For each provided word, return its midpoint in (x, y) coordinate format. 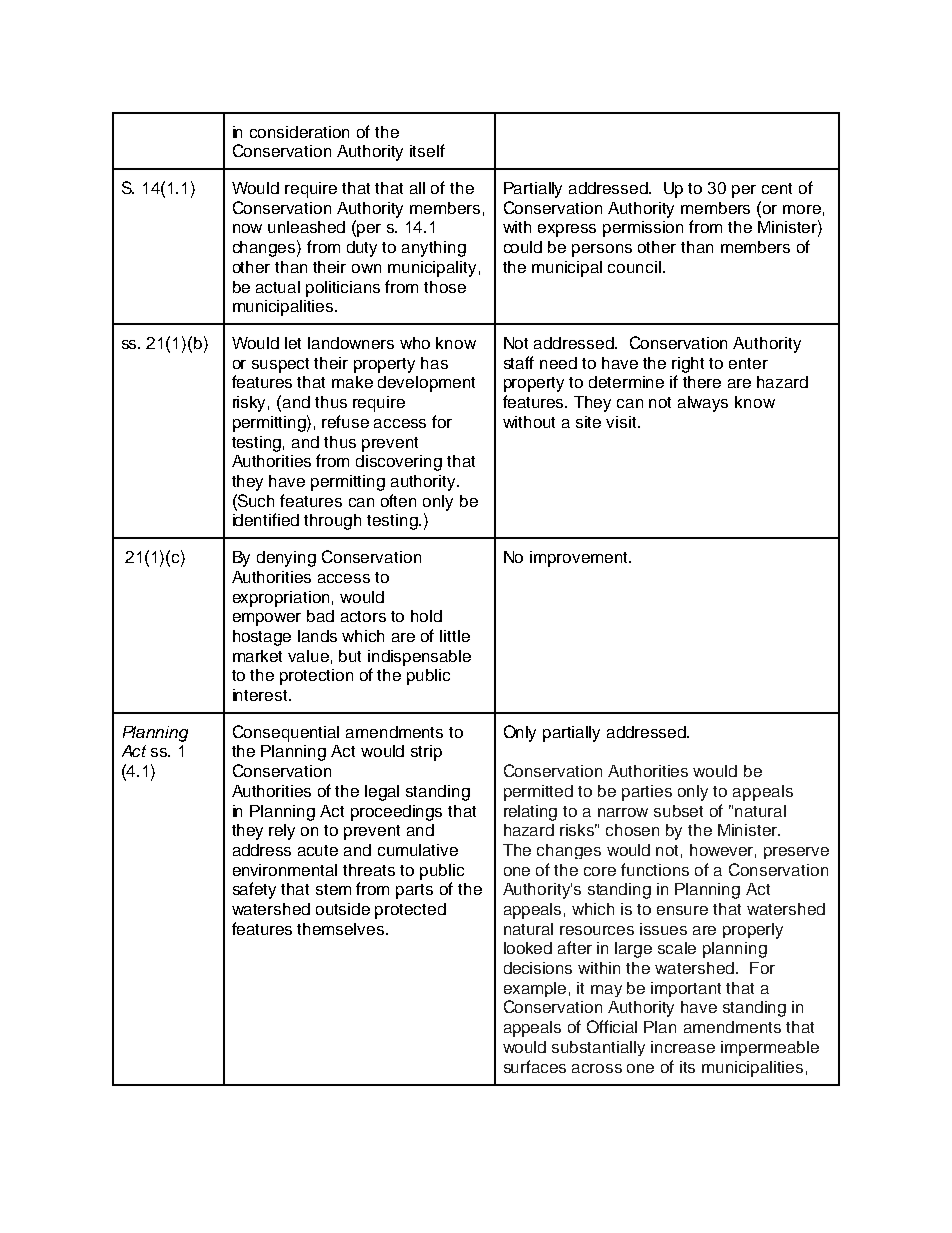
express (567, 230)
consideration (299, 132)
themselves (342, 929)
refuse (345, 421)
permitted (538, 793)
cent (777, 188)
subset (678, 811)
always (703, 404)
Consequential (286, 733)
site (588, 422)
